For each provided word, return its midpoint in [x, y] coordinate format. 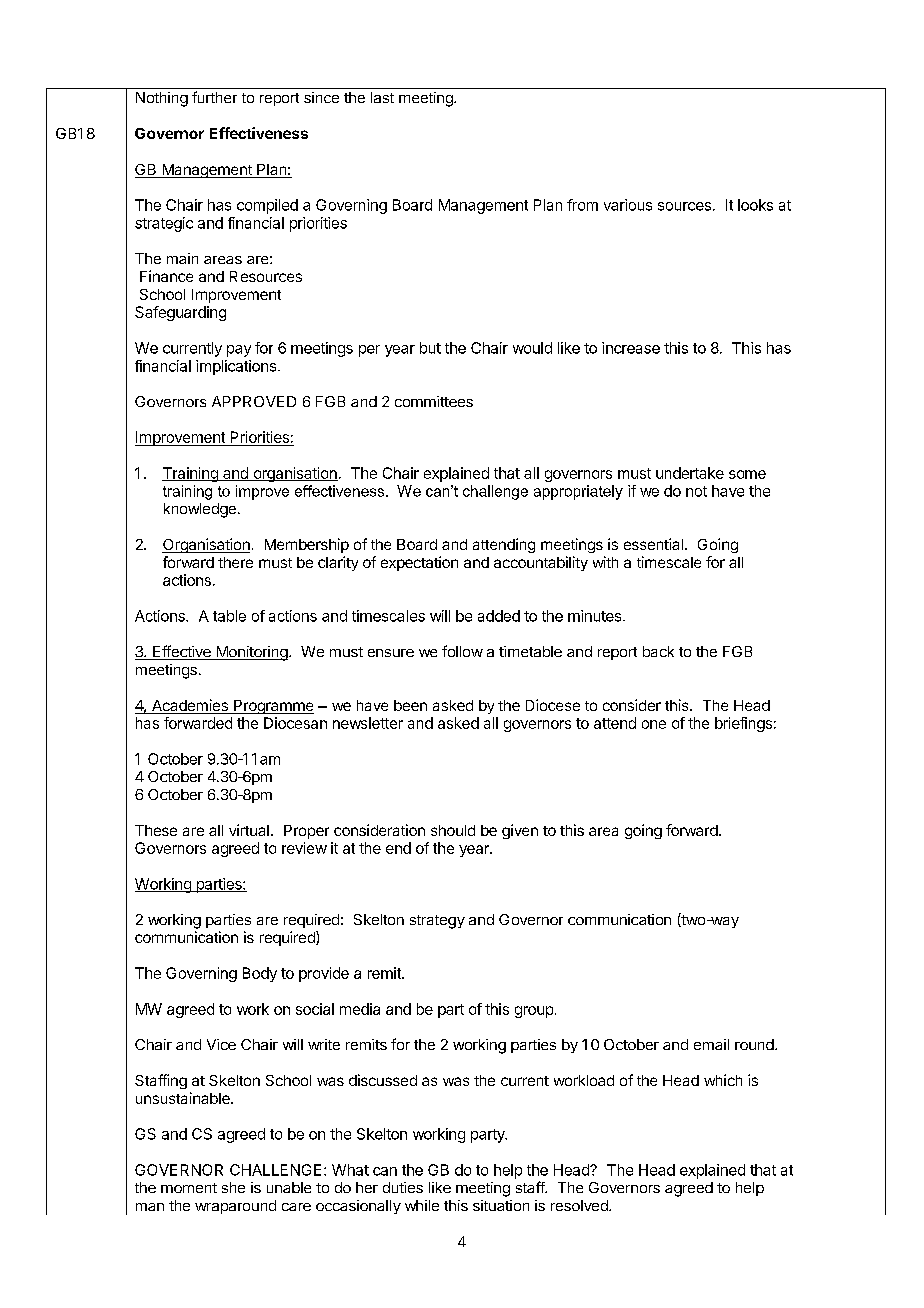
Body [260, 974]
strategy [437, 922]
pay [239, 351]
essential [653, 544]
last [382, 97]
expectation [419, 563]
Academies [189, 706]
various [628, 205]
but [430, 348]
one [654, 724]
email [711, 1044]
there [235, 562]
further [214, 97]
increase [631, 348]
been [410, 705]
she [233, 1187]
